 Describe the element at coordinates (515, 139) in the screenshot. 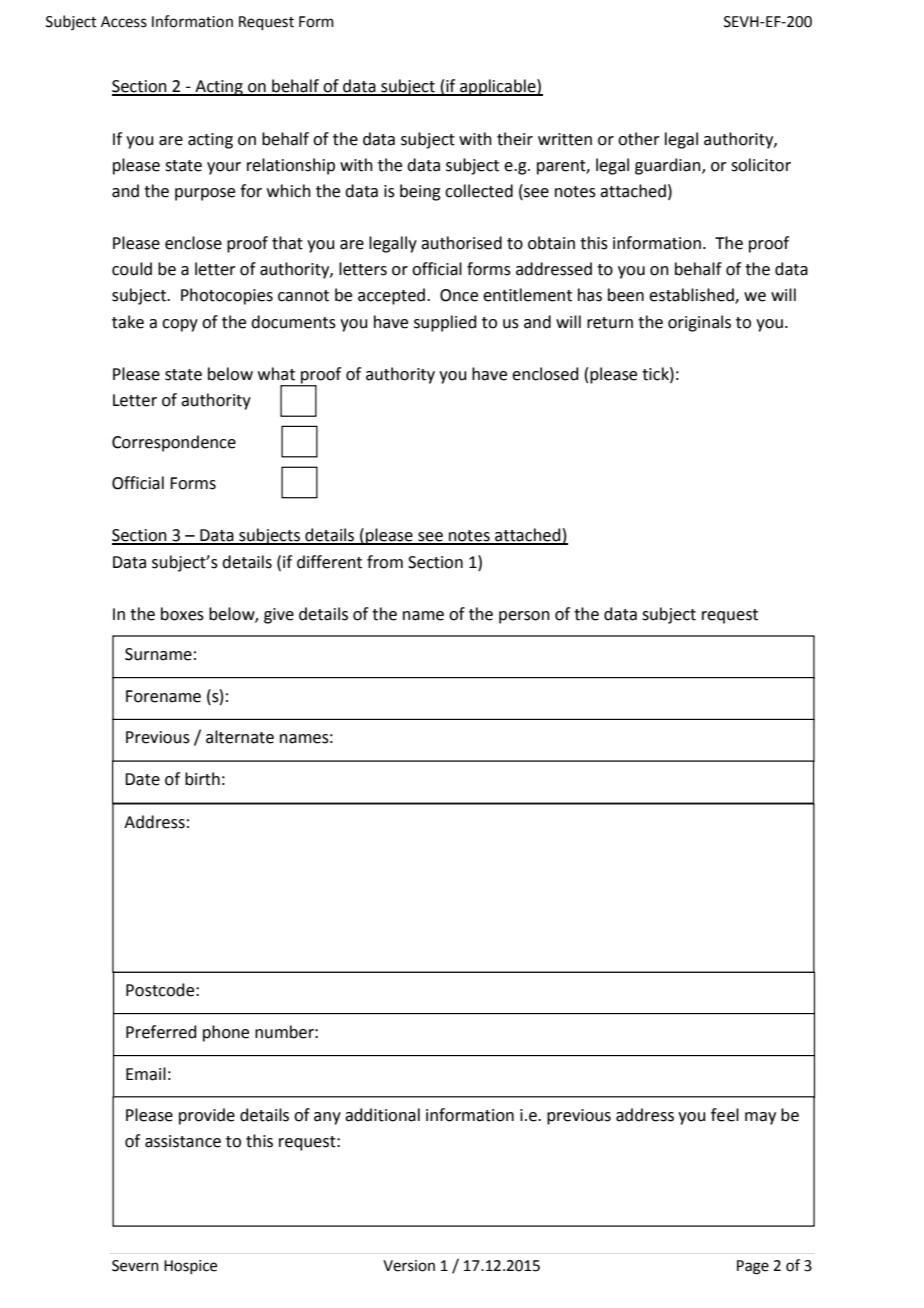

I see `their` at that location.
